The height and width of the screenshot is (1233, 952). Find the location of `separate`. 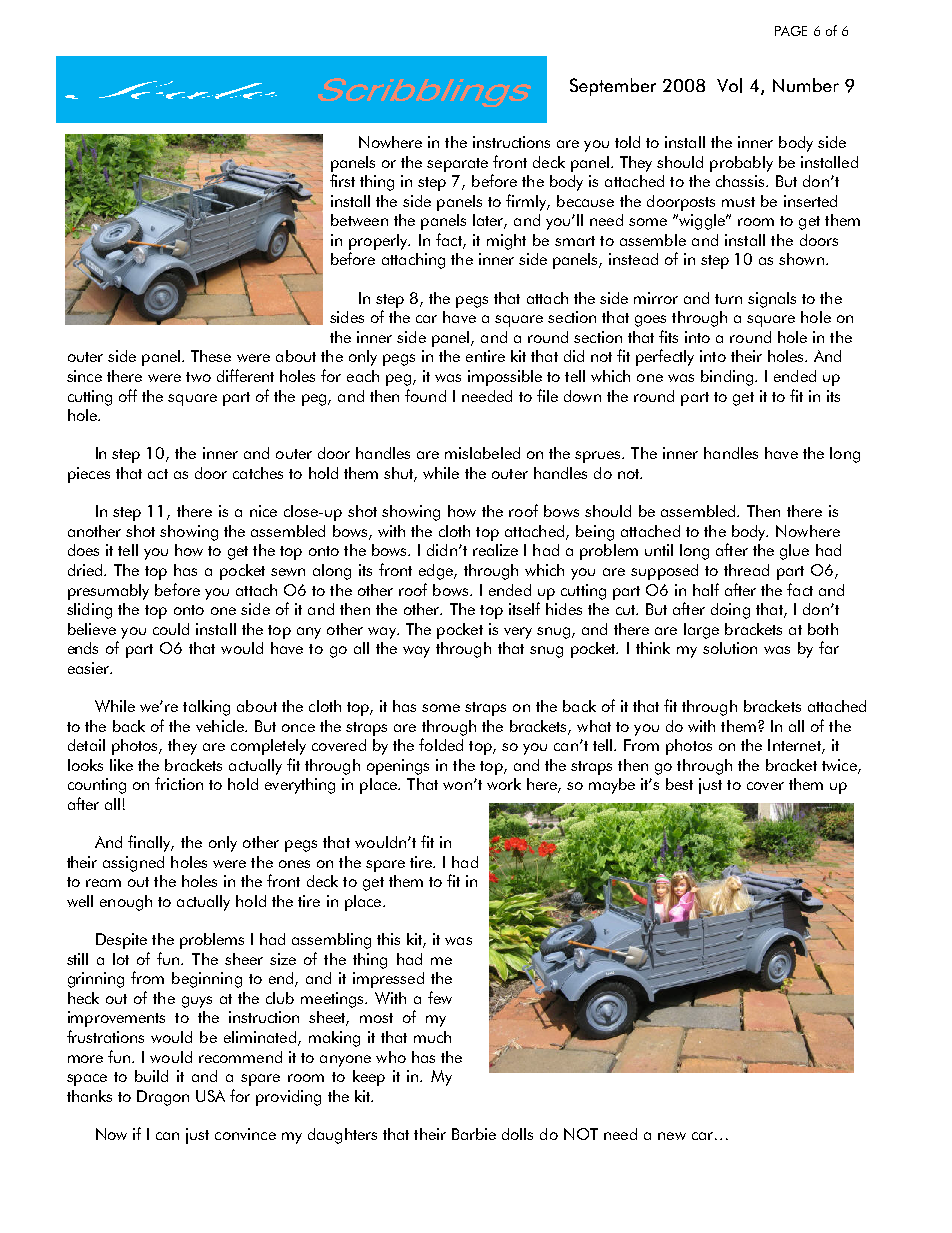

separate is located at coordinates (457, 165).
